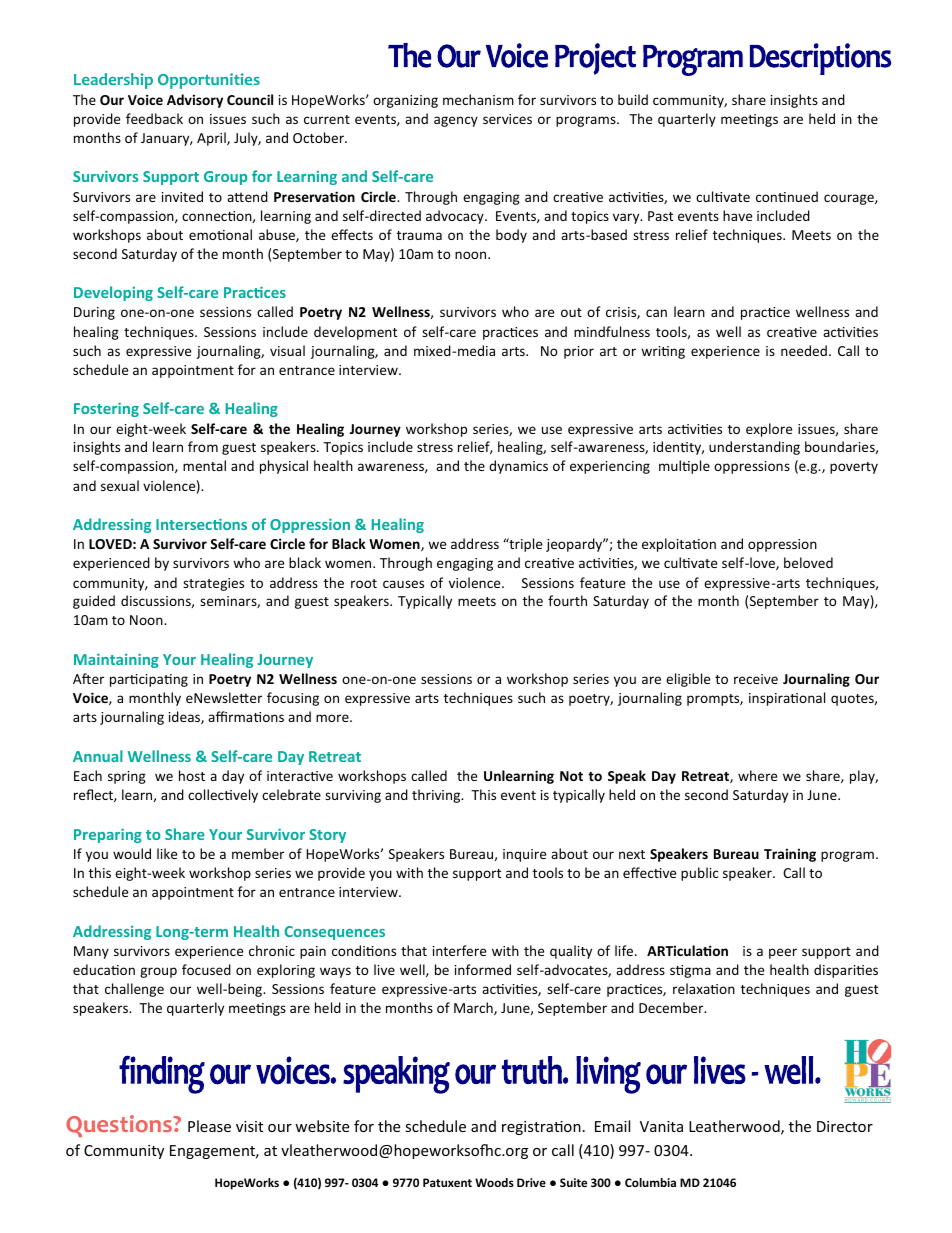  What do you see at coordinates (195, 101) in the image?
I see `Advisory` at bounding box center [195, 101].
